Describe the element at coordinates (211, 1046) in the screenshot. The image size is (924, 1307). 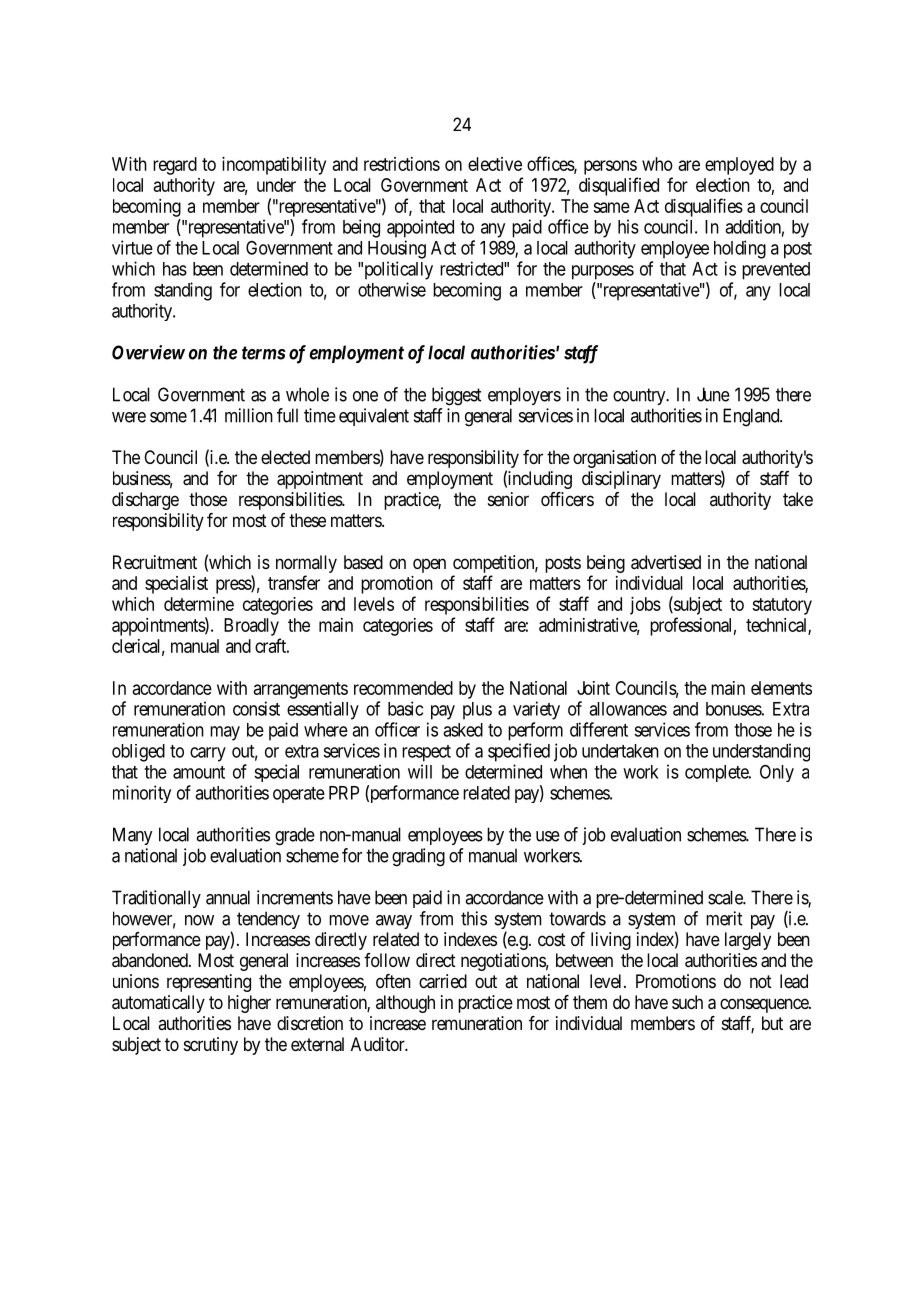
I see `scrutiny` at that location.
